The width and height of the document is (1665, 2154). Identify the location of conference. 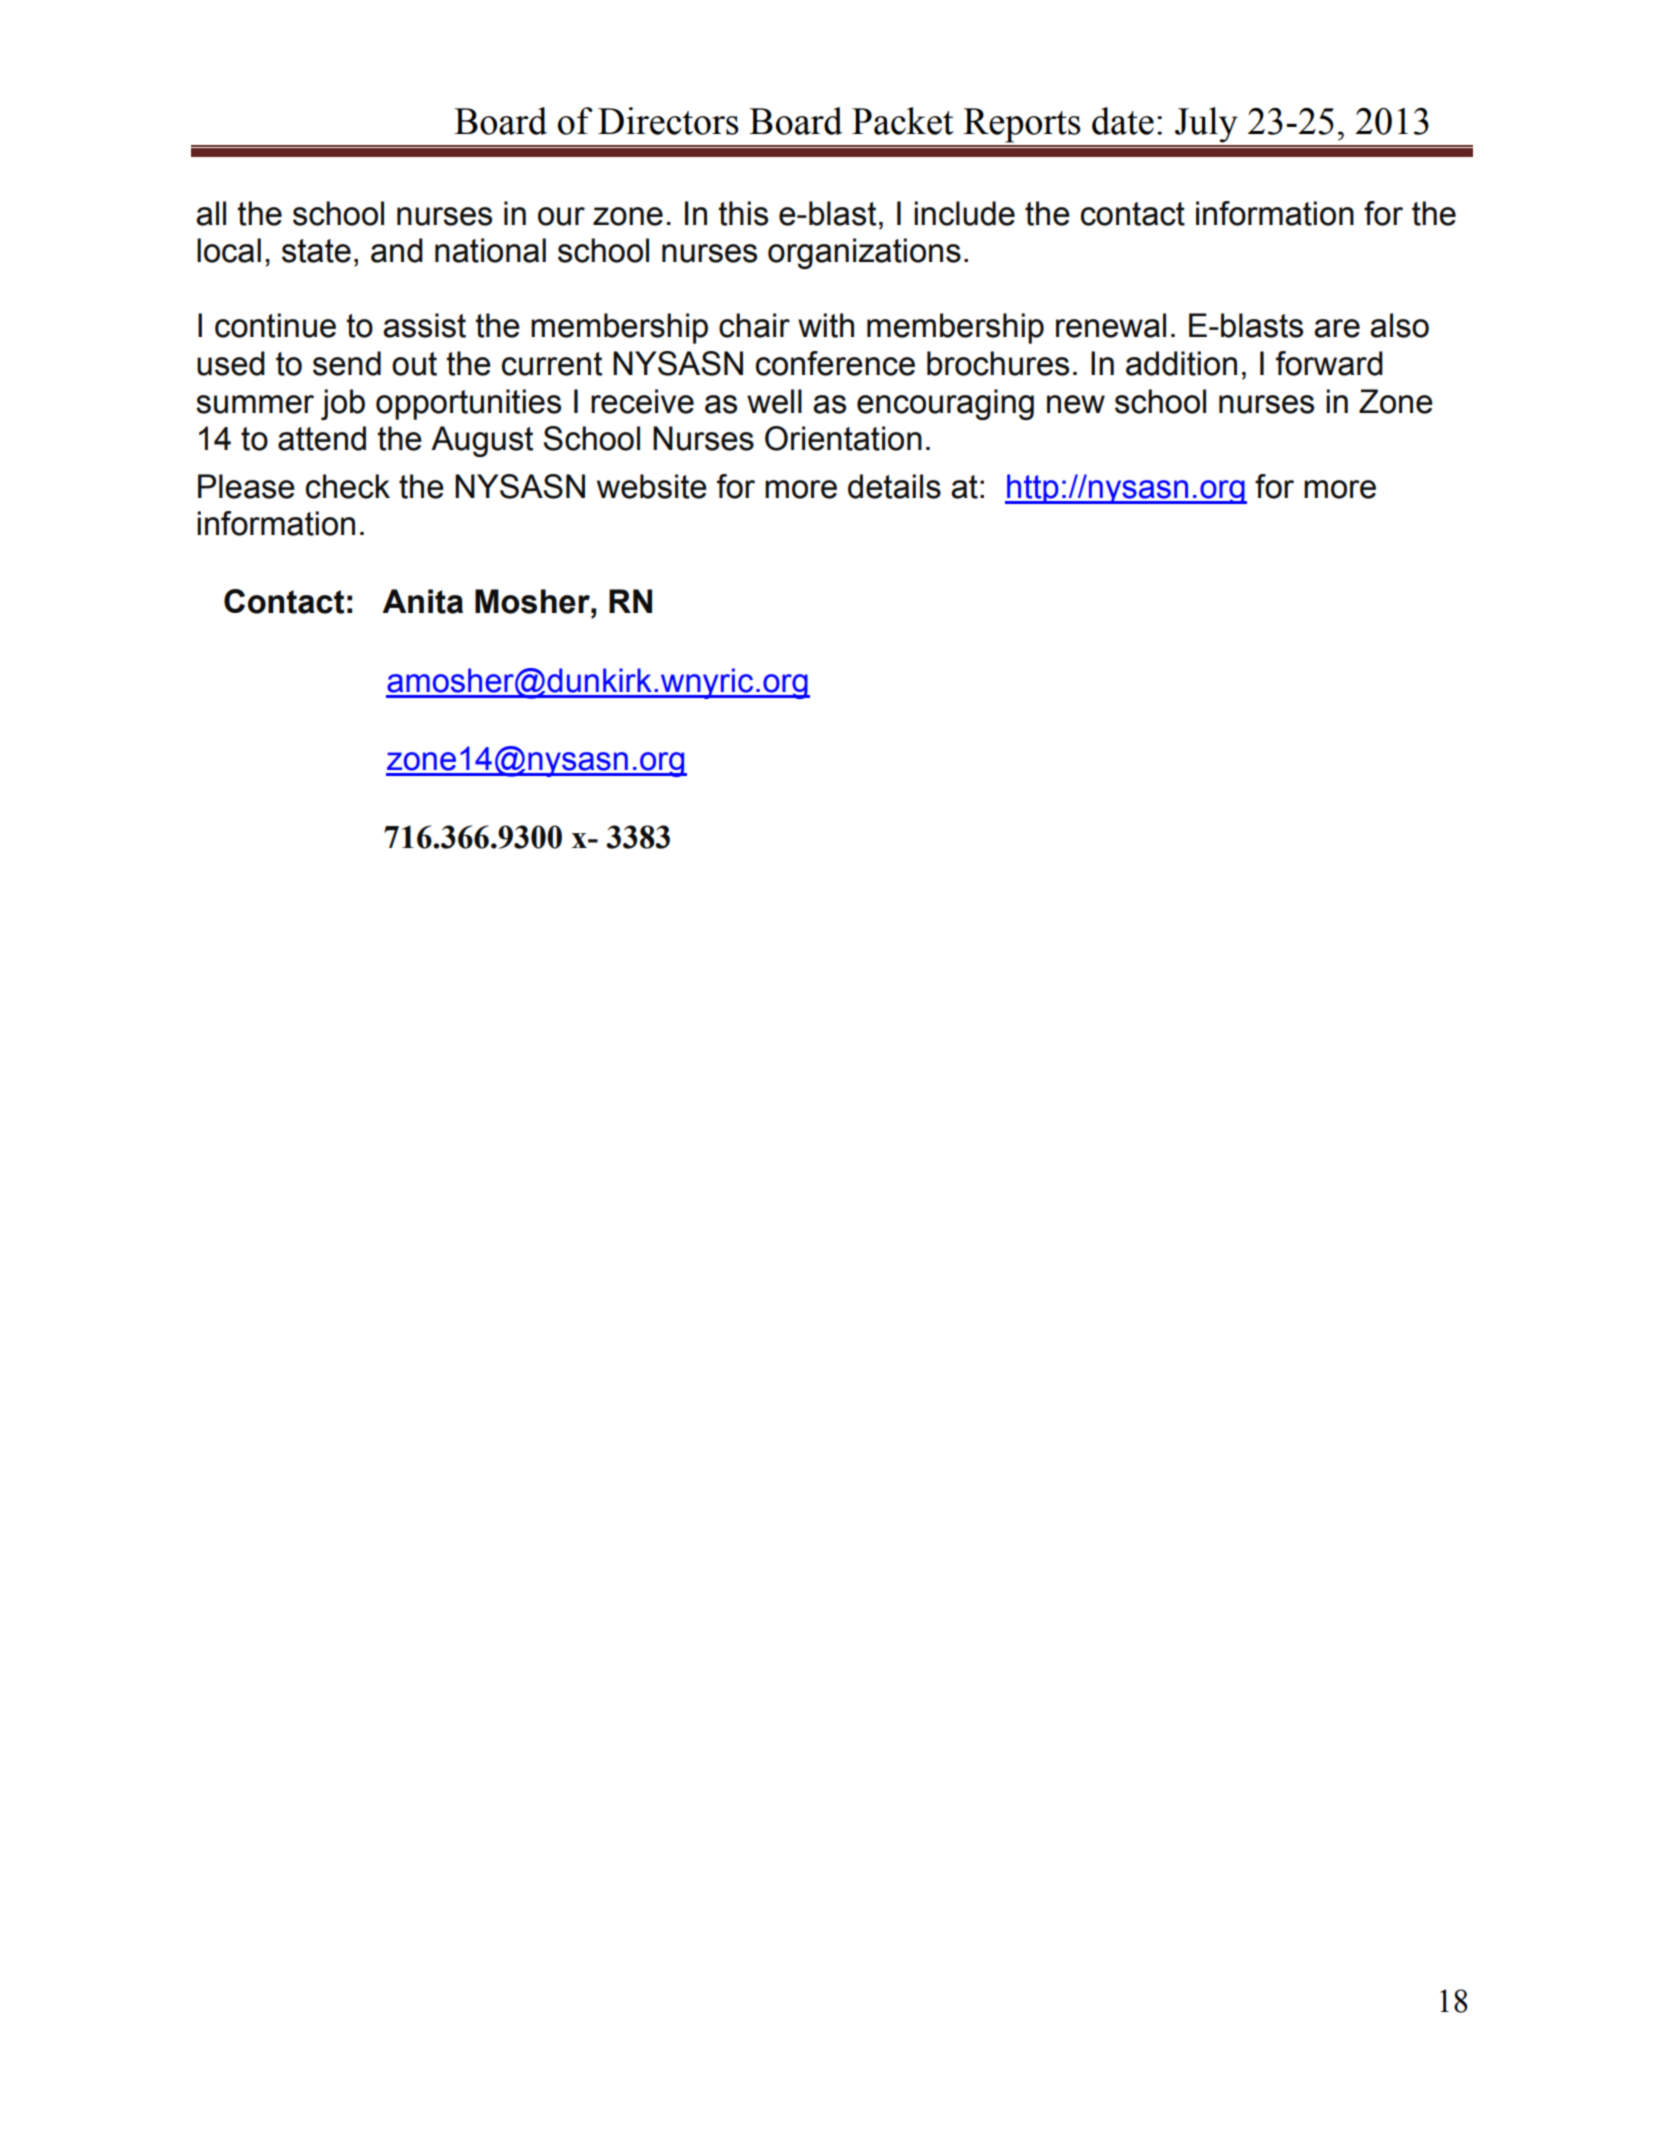
(835, 363).
